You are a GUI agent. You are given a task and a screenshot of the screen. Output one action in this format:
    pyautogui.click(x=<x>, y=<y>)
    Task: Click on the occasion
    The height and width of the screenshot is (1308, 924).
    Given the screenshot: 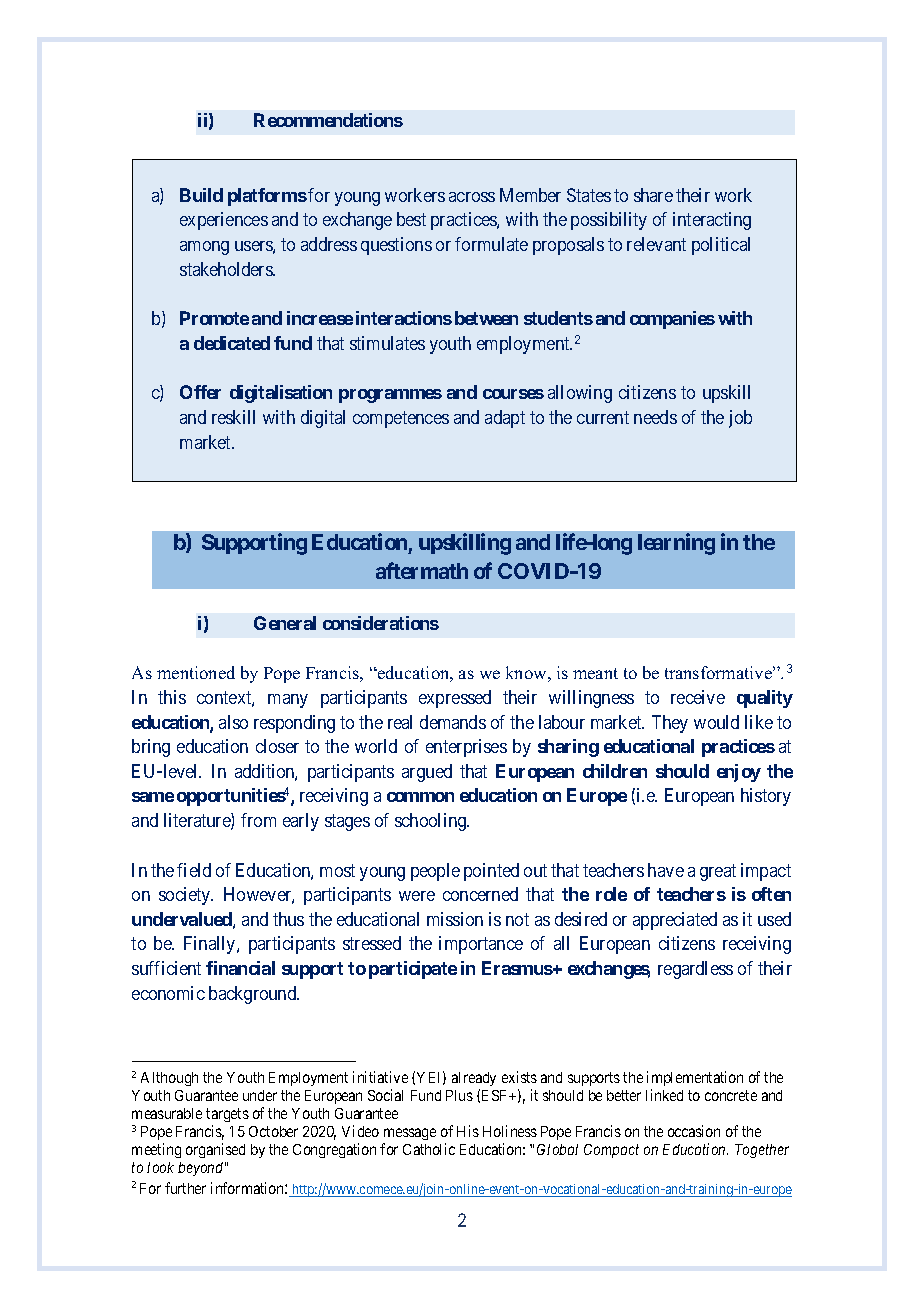 What is the action you would take?
    pyautogui.click(x=694, y=1131)
